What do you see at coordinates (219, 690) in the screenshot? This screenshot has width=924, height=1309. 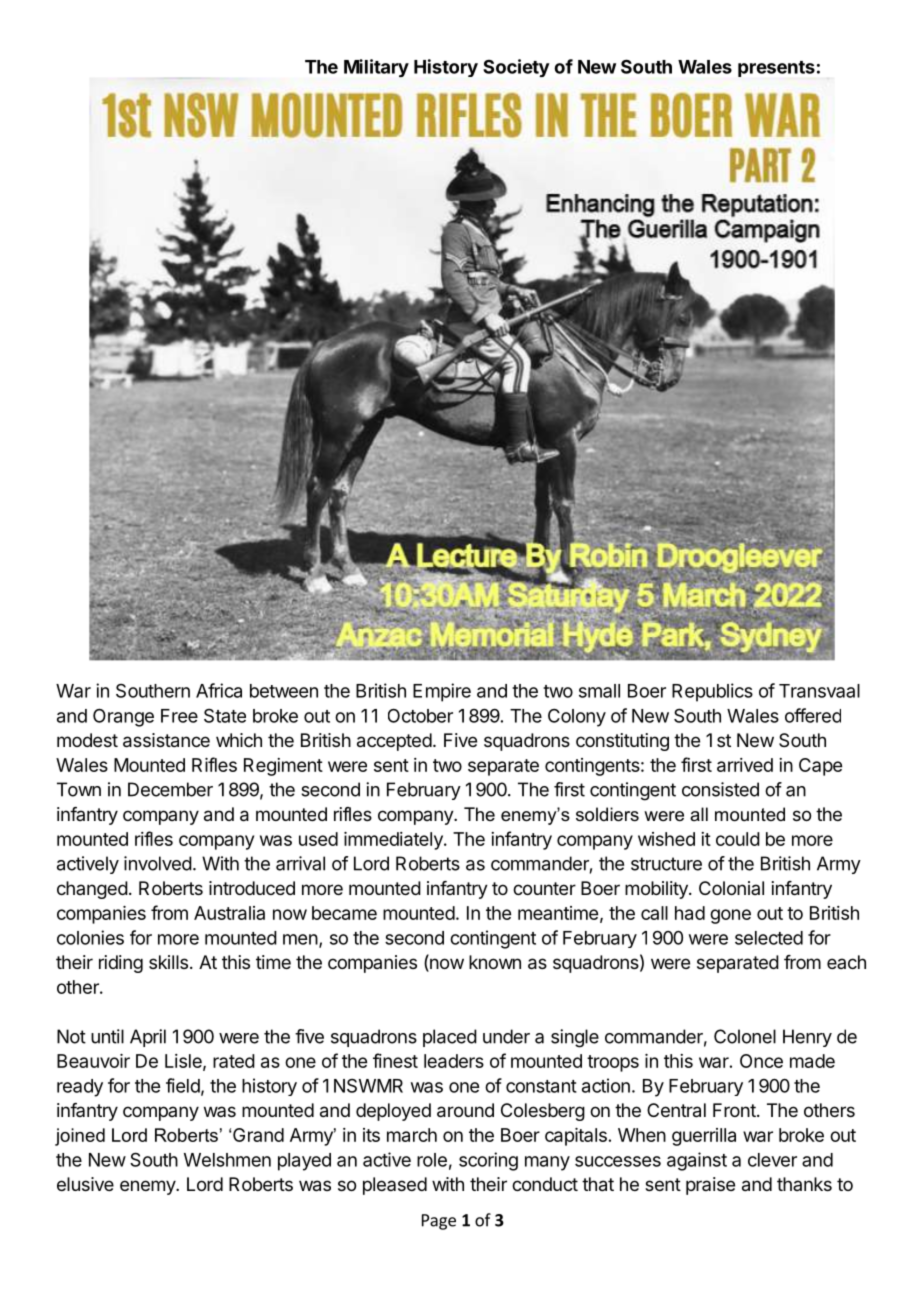 I see `Africa` at bounding box center [219, 690].
